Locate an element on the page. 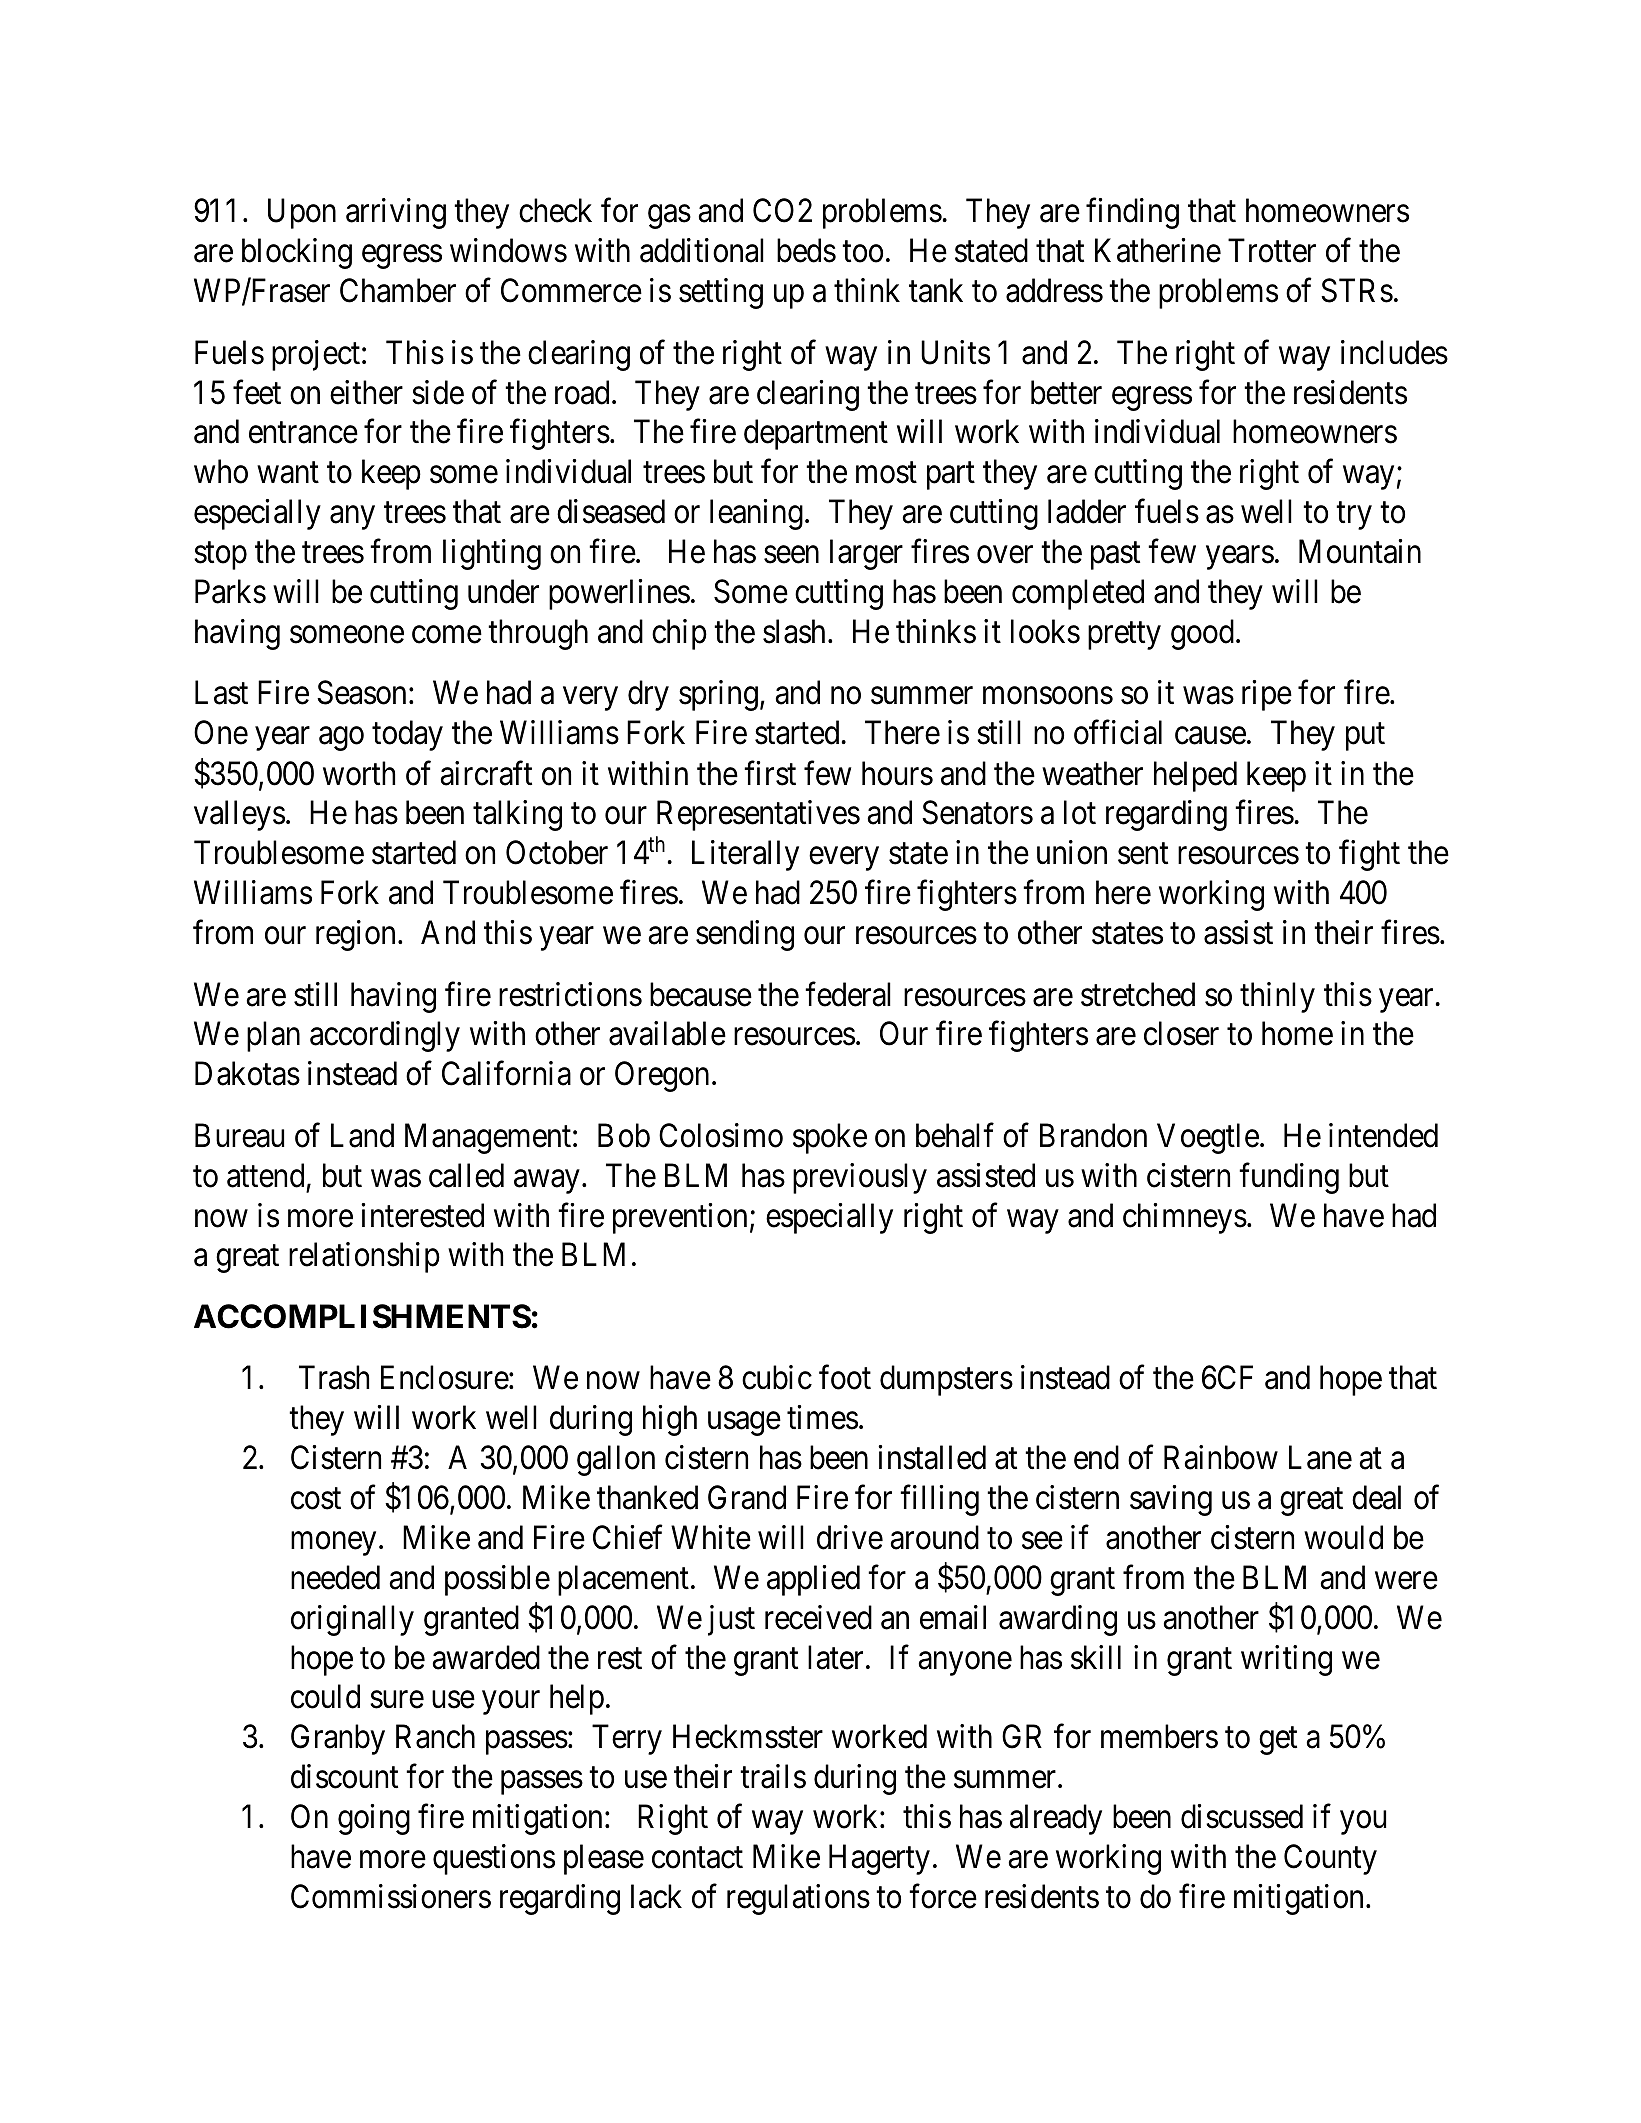 The width and height of the image is (1641, 2123). chimneys is located at coordinates (1185, 1218).
